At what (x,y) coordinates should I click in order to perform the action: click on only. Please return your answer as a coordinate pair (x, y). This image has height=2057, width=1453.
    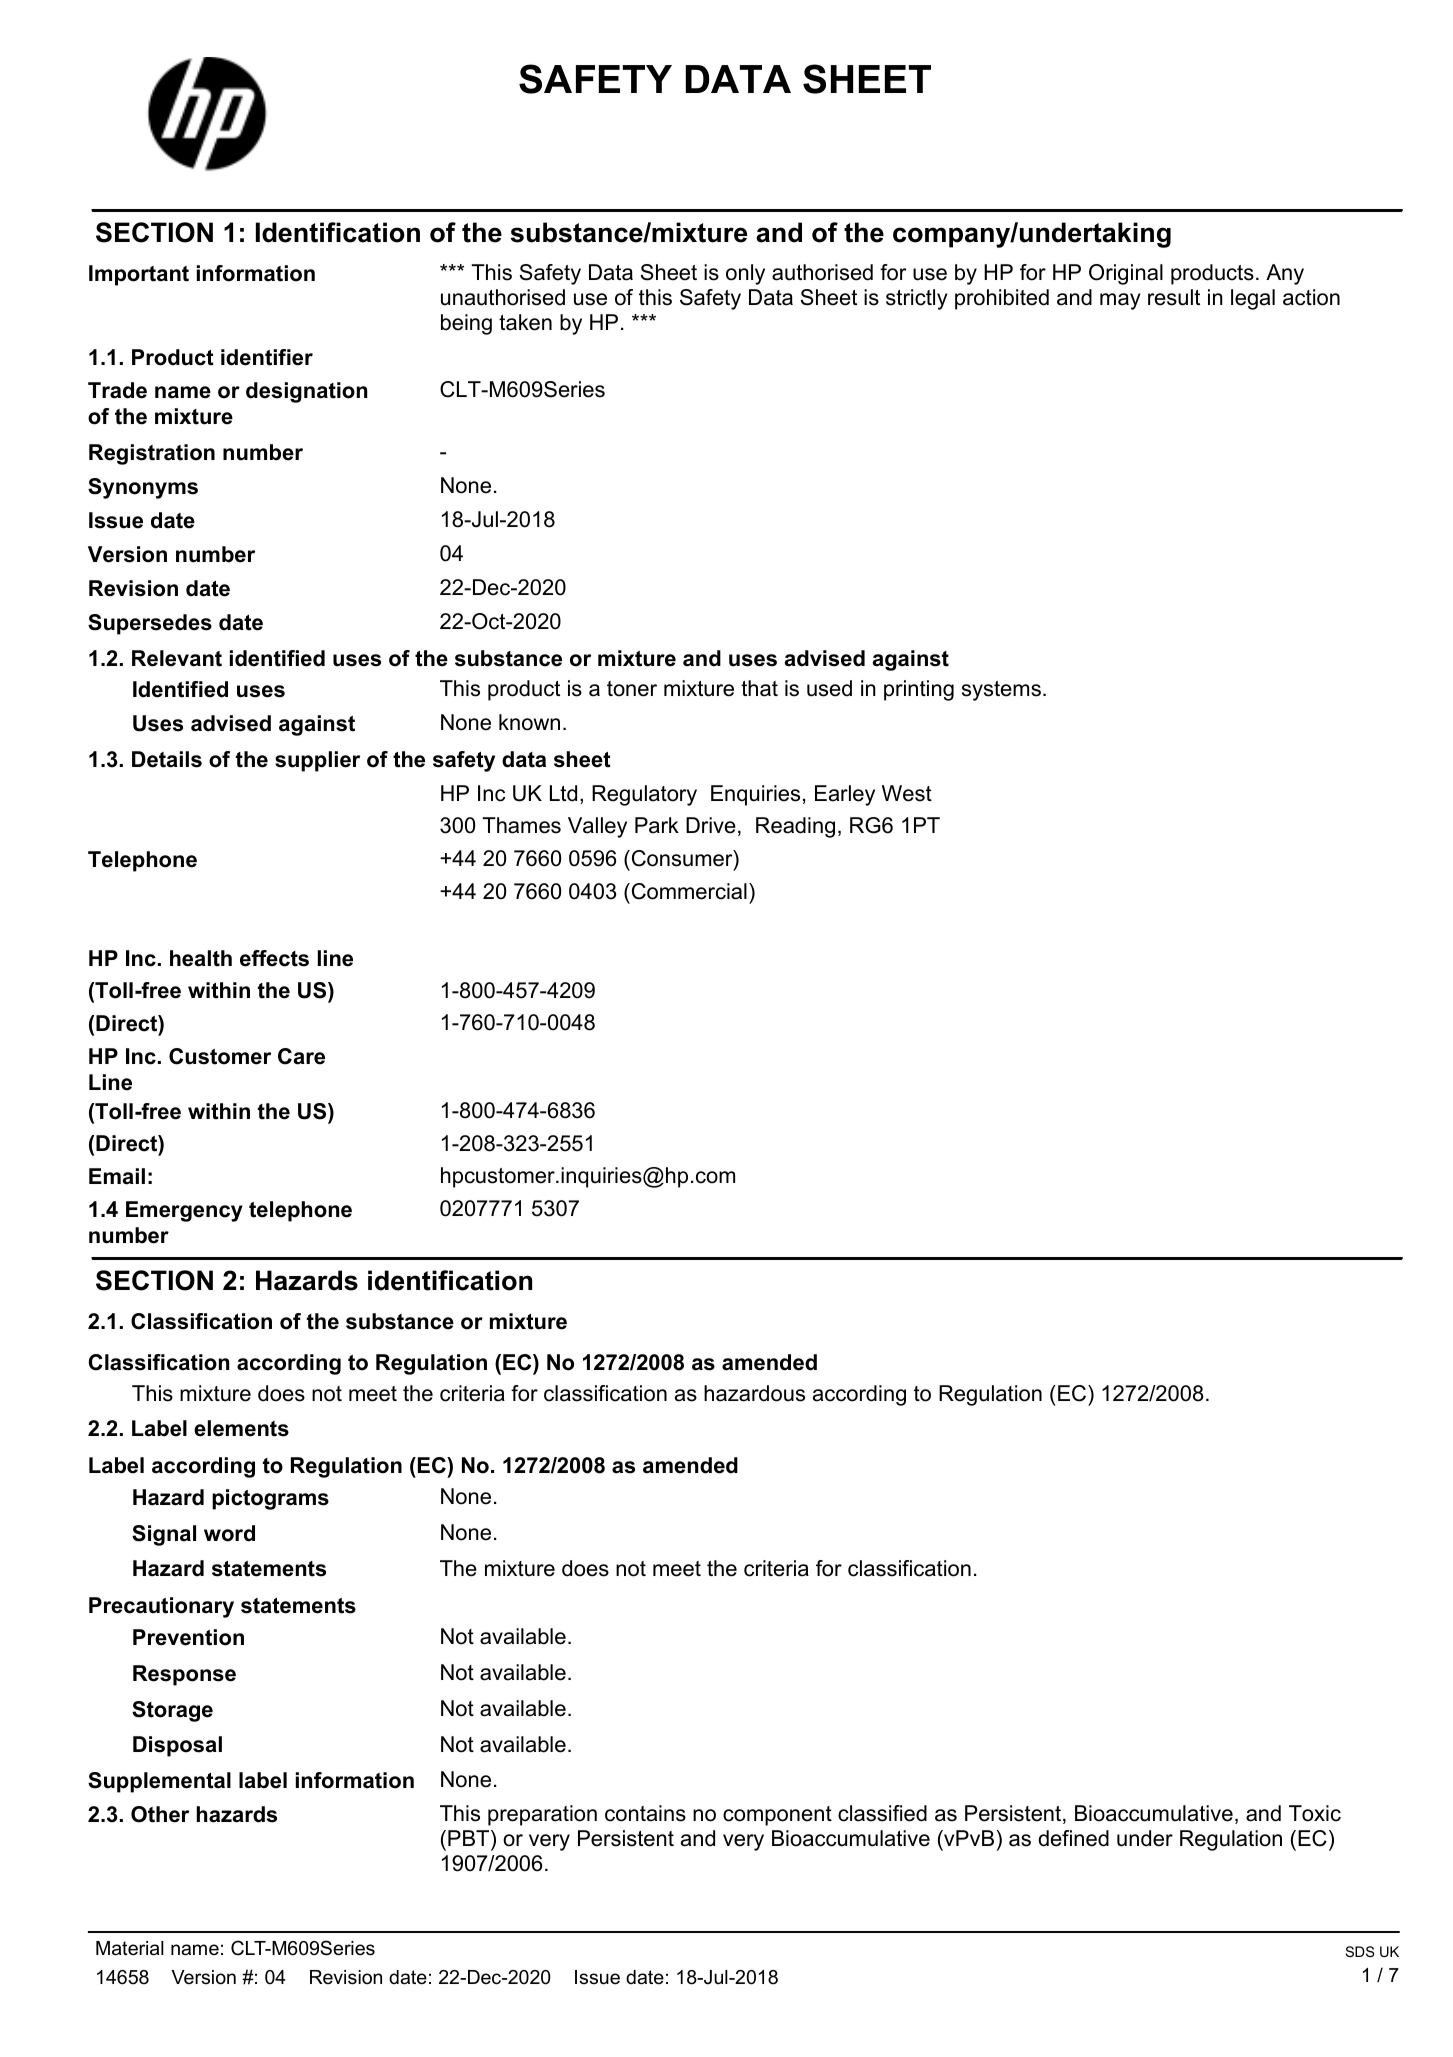
    Looking at the image, I should click on (745, 274).
